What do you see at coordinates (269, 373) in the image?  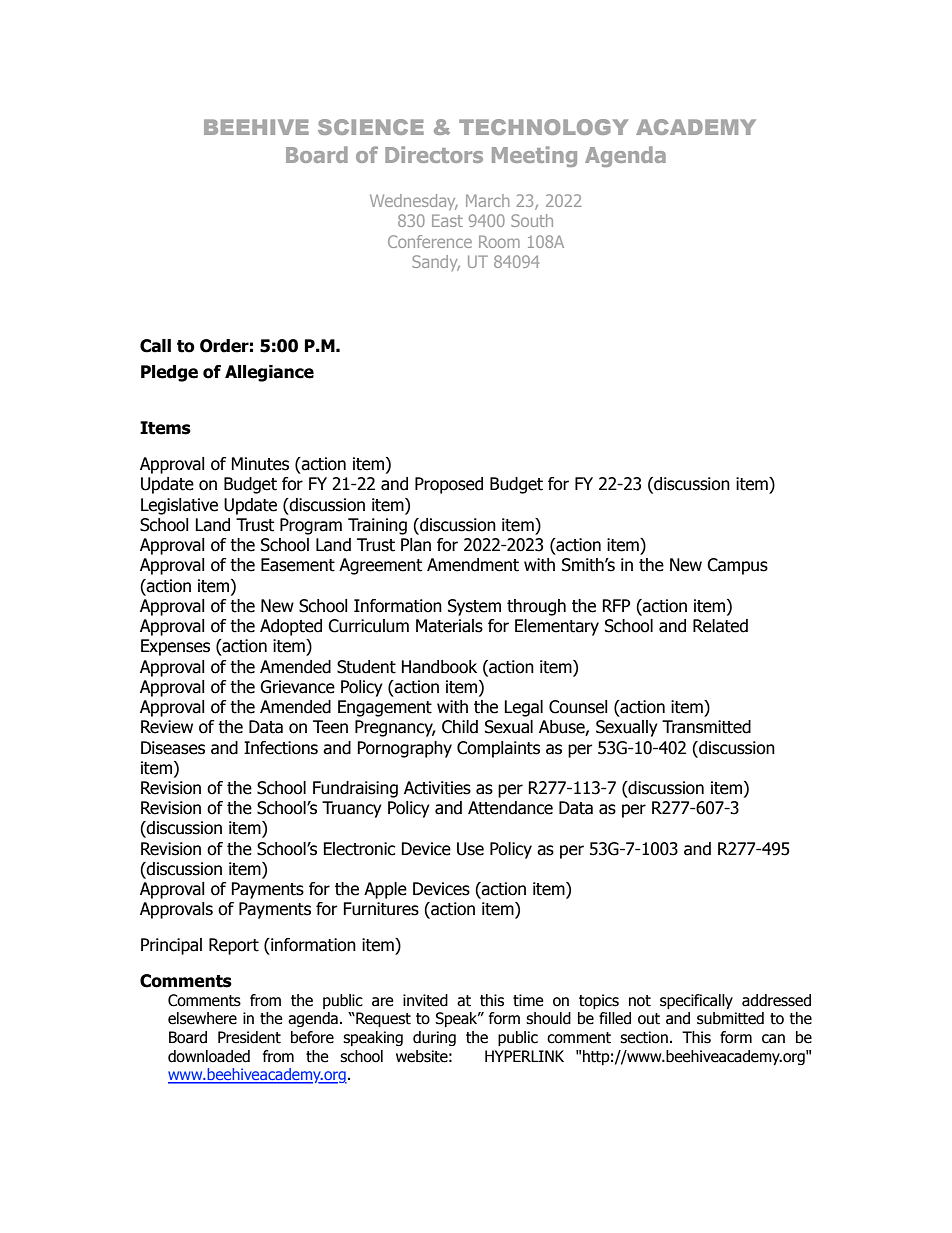 I see `Allegiance` at bounding box center [269, 373].
